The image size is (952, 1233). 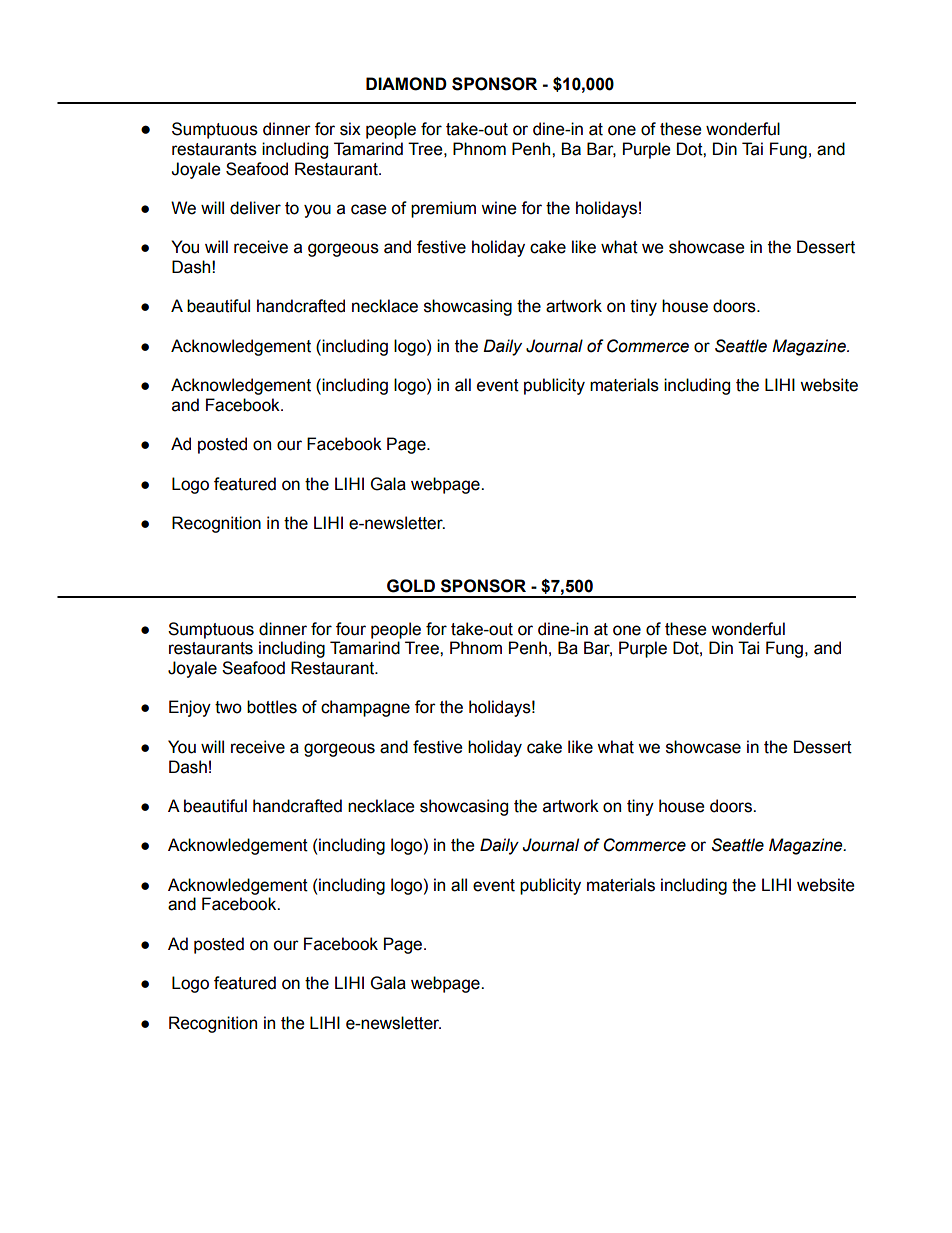 I want to click on premium, so click(x=443, y=209).
